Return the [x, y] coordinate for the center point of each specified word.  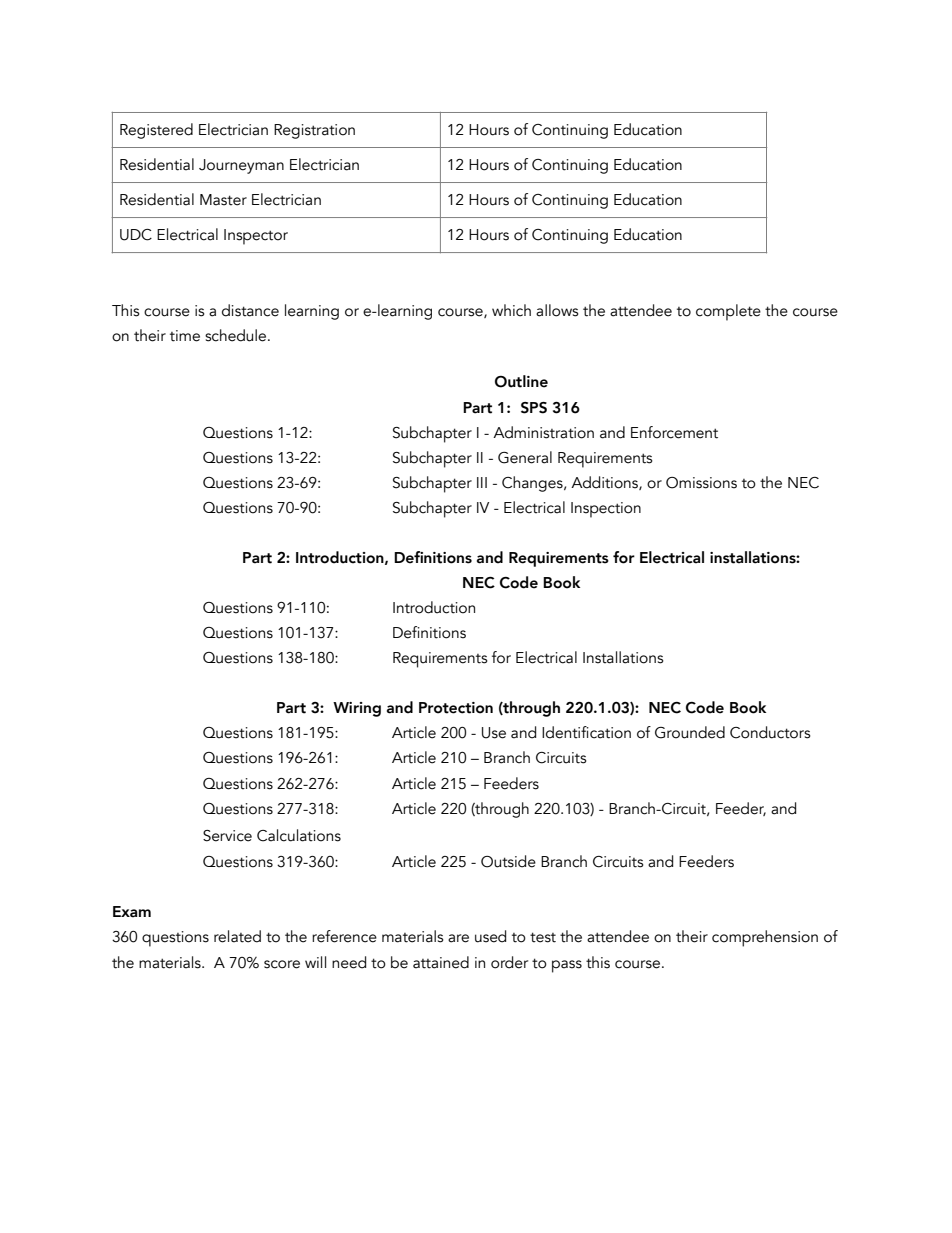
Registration [314, 131]
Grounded [690, 732]
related [237, 936]
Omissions [701, 483]
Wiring [357, 709]
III [482, 482]
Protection [456, 708]
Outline [521, 381]
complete [728, 312]
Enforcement [674, 432]
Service [227, 836]
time [185, 336]
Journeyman [241, 166]
